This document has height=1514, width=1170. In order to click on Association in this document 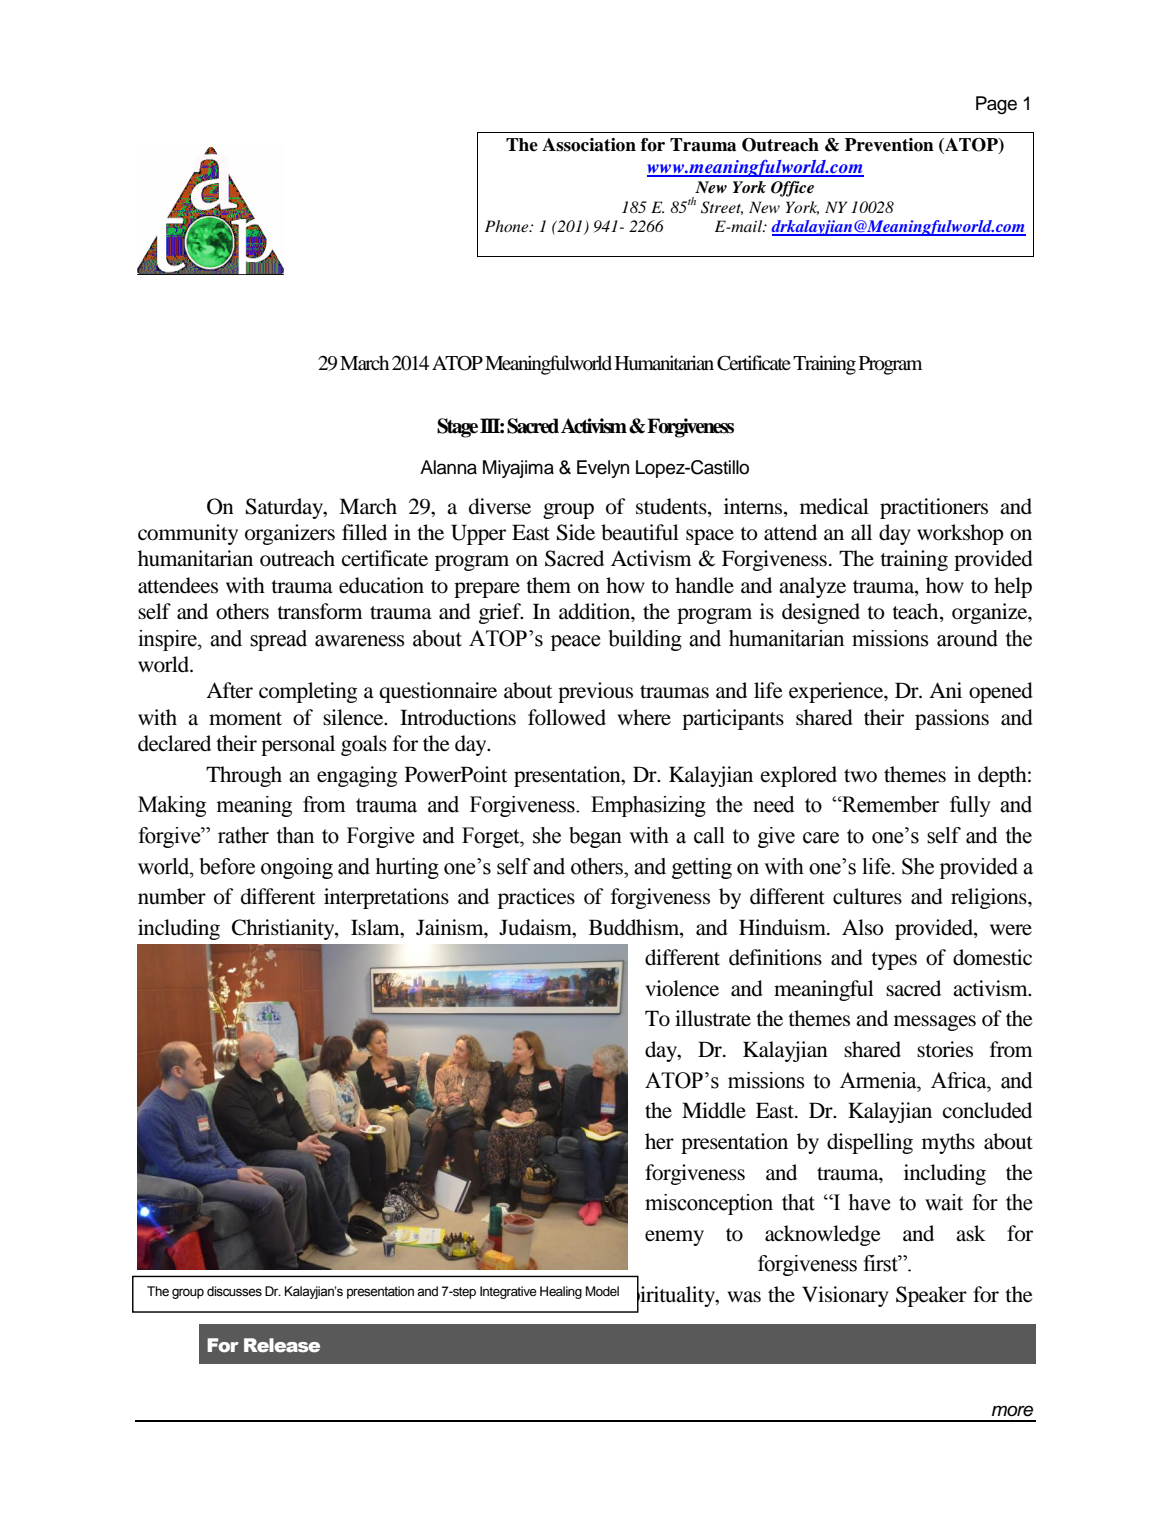, I will do `click(589, 145)`.
